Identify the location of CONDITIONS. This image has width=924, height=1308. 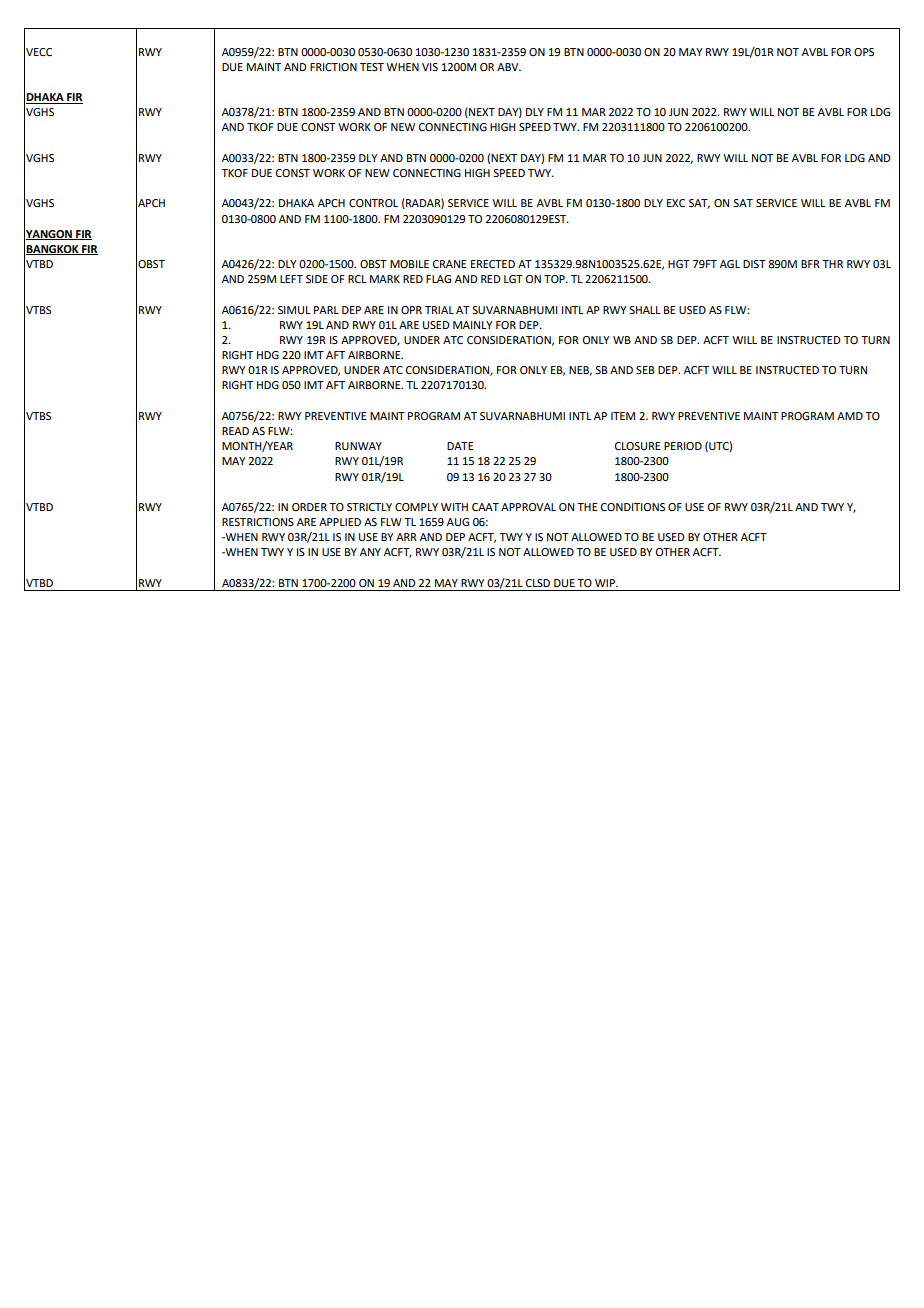
(633, 507).
